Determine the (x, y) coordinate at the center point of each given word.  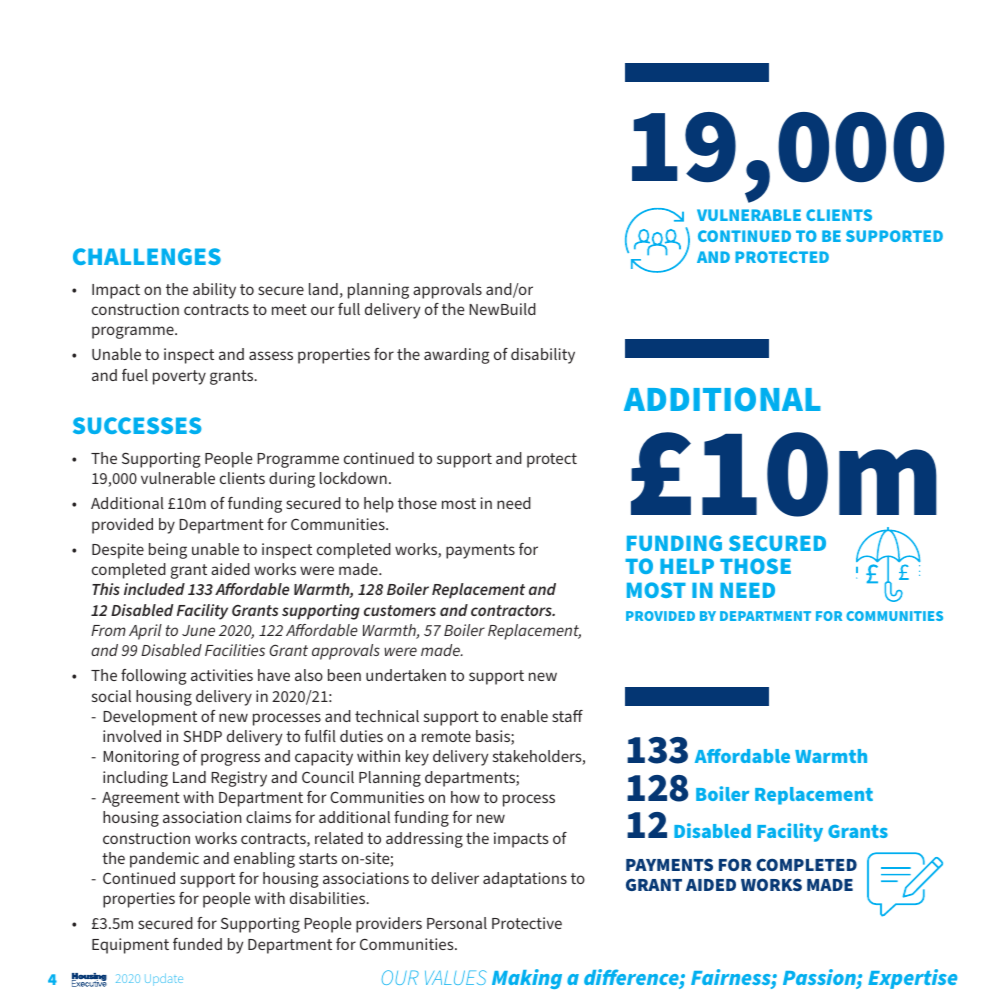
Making (527, 979)
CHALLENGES (147, 256)
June (198, 630)
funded (197, 944)
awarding (457, 356)
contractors (512, 610)
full (349, 309)
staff (567, 716)
